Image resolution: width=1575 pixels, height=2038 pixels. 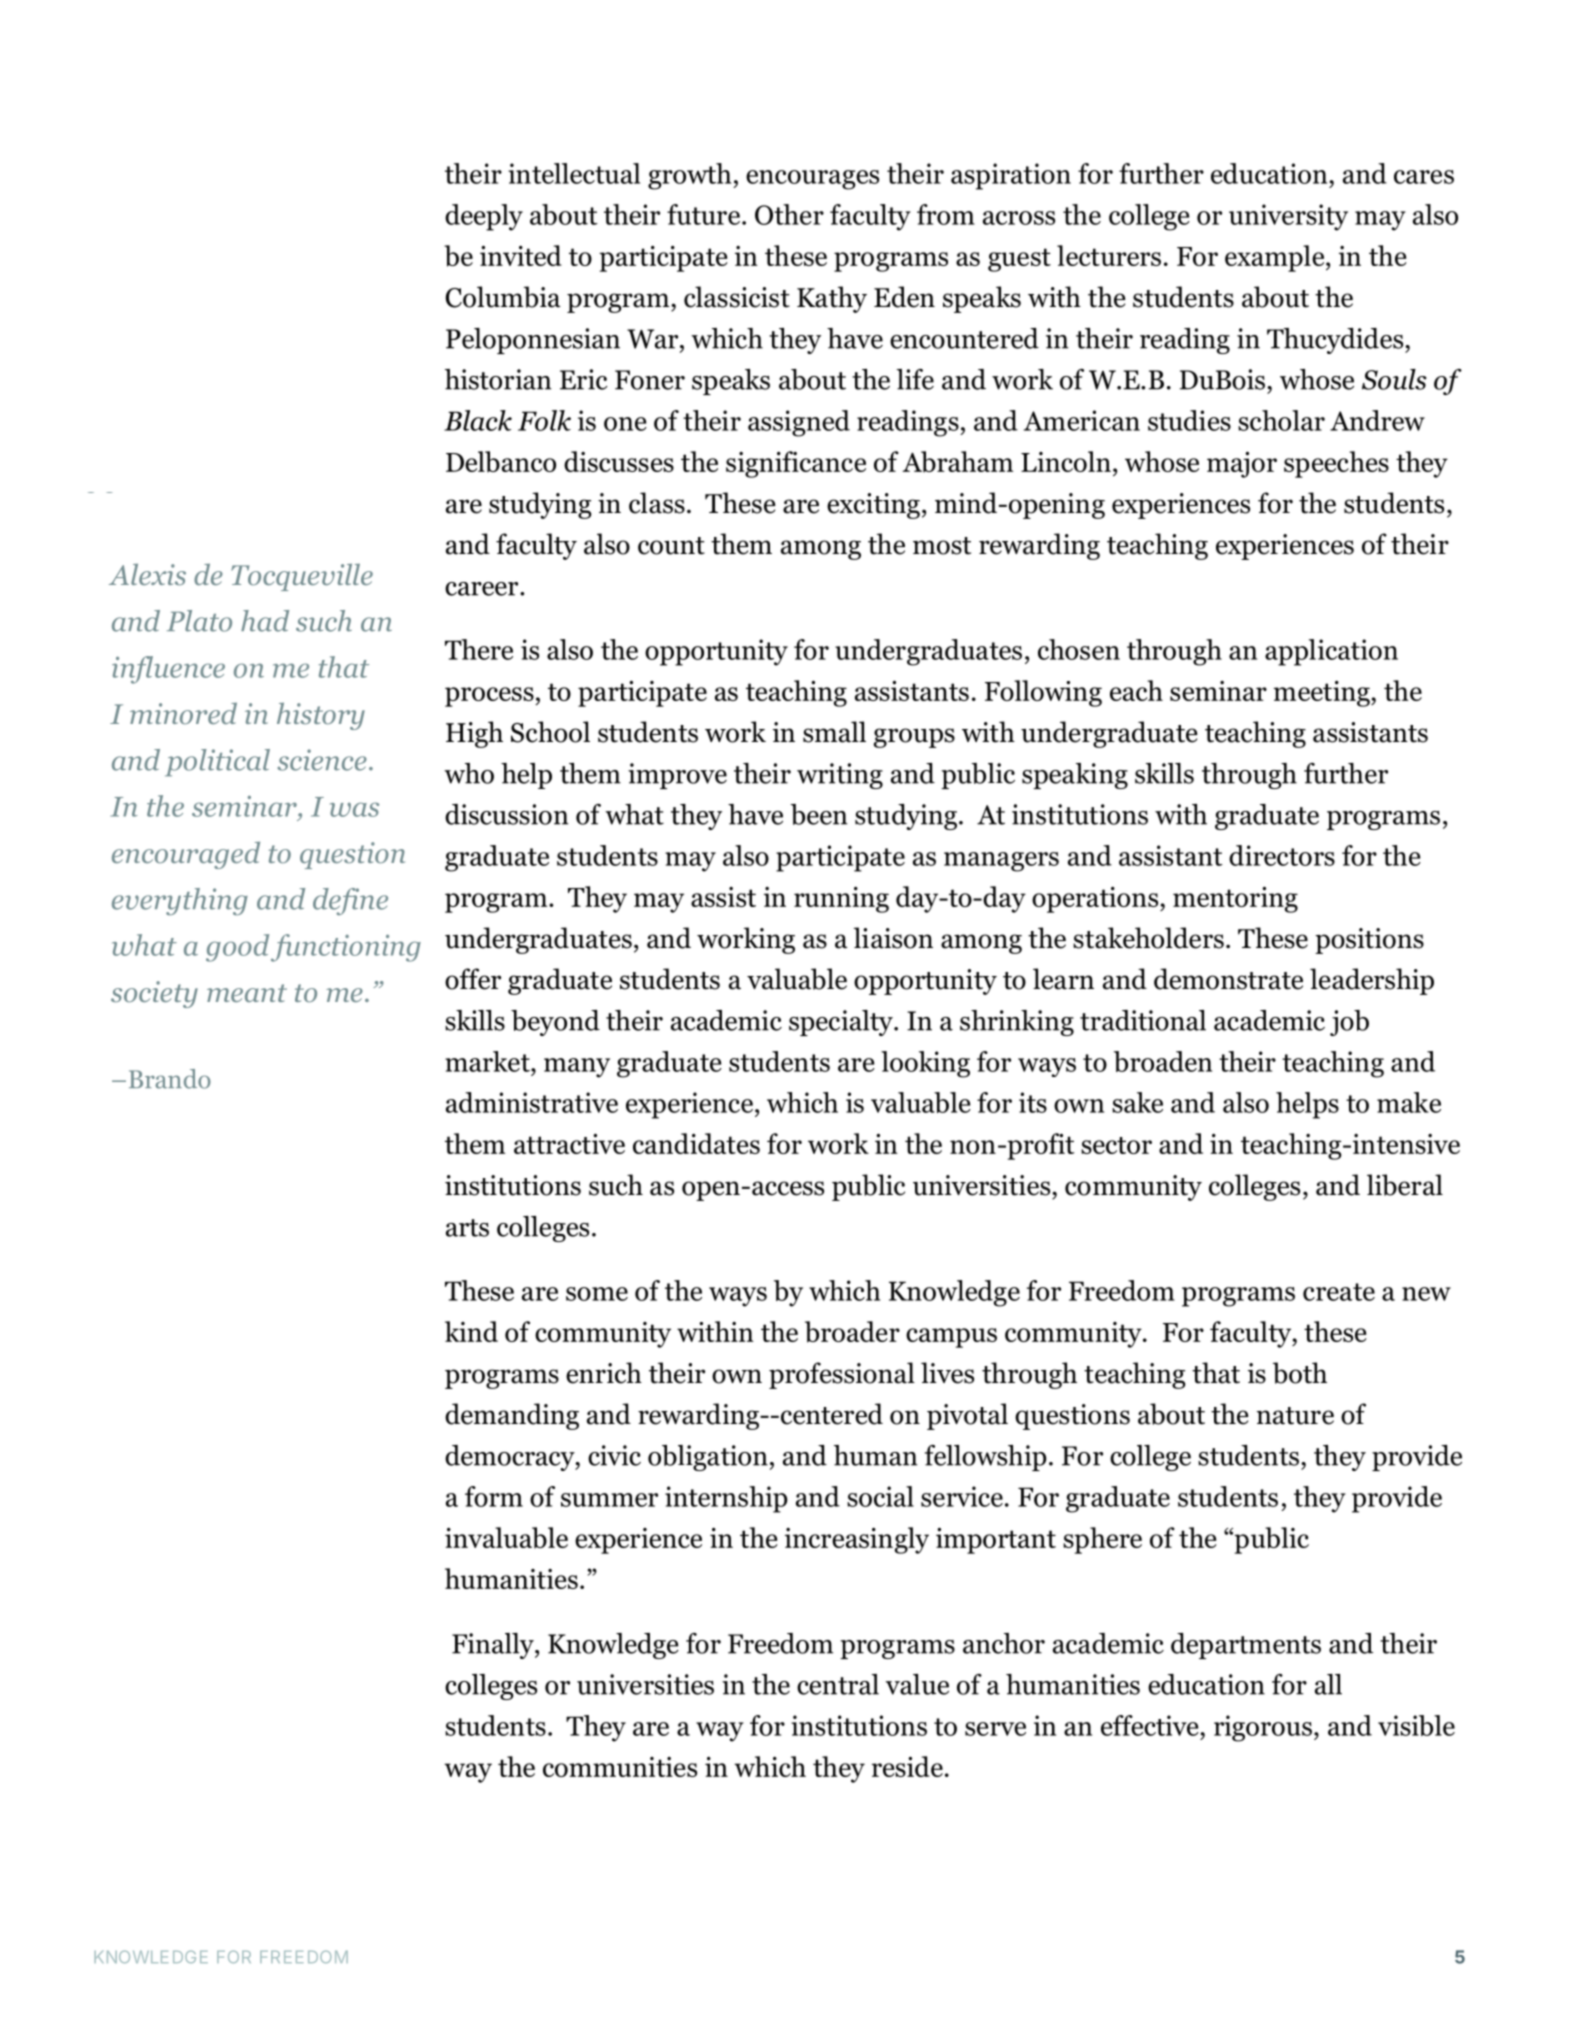 I want to click on specialty, so click(x=842, y=1023).
